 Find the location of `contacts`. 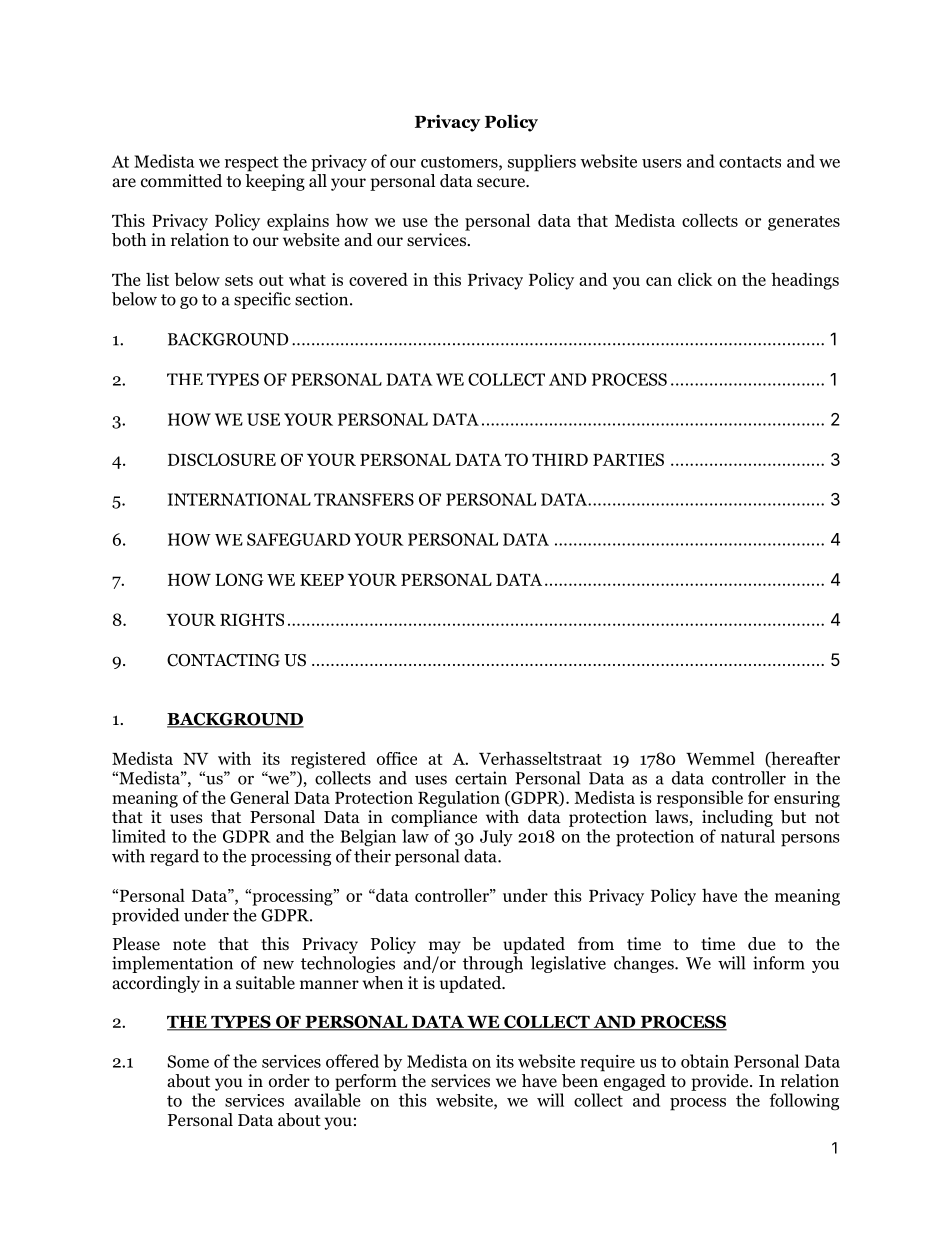

contacts is located at coordinates (750, 162).
